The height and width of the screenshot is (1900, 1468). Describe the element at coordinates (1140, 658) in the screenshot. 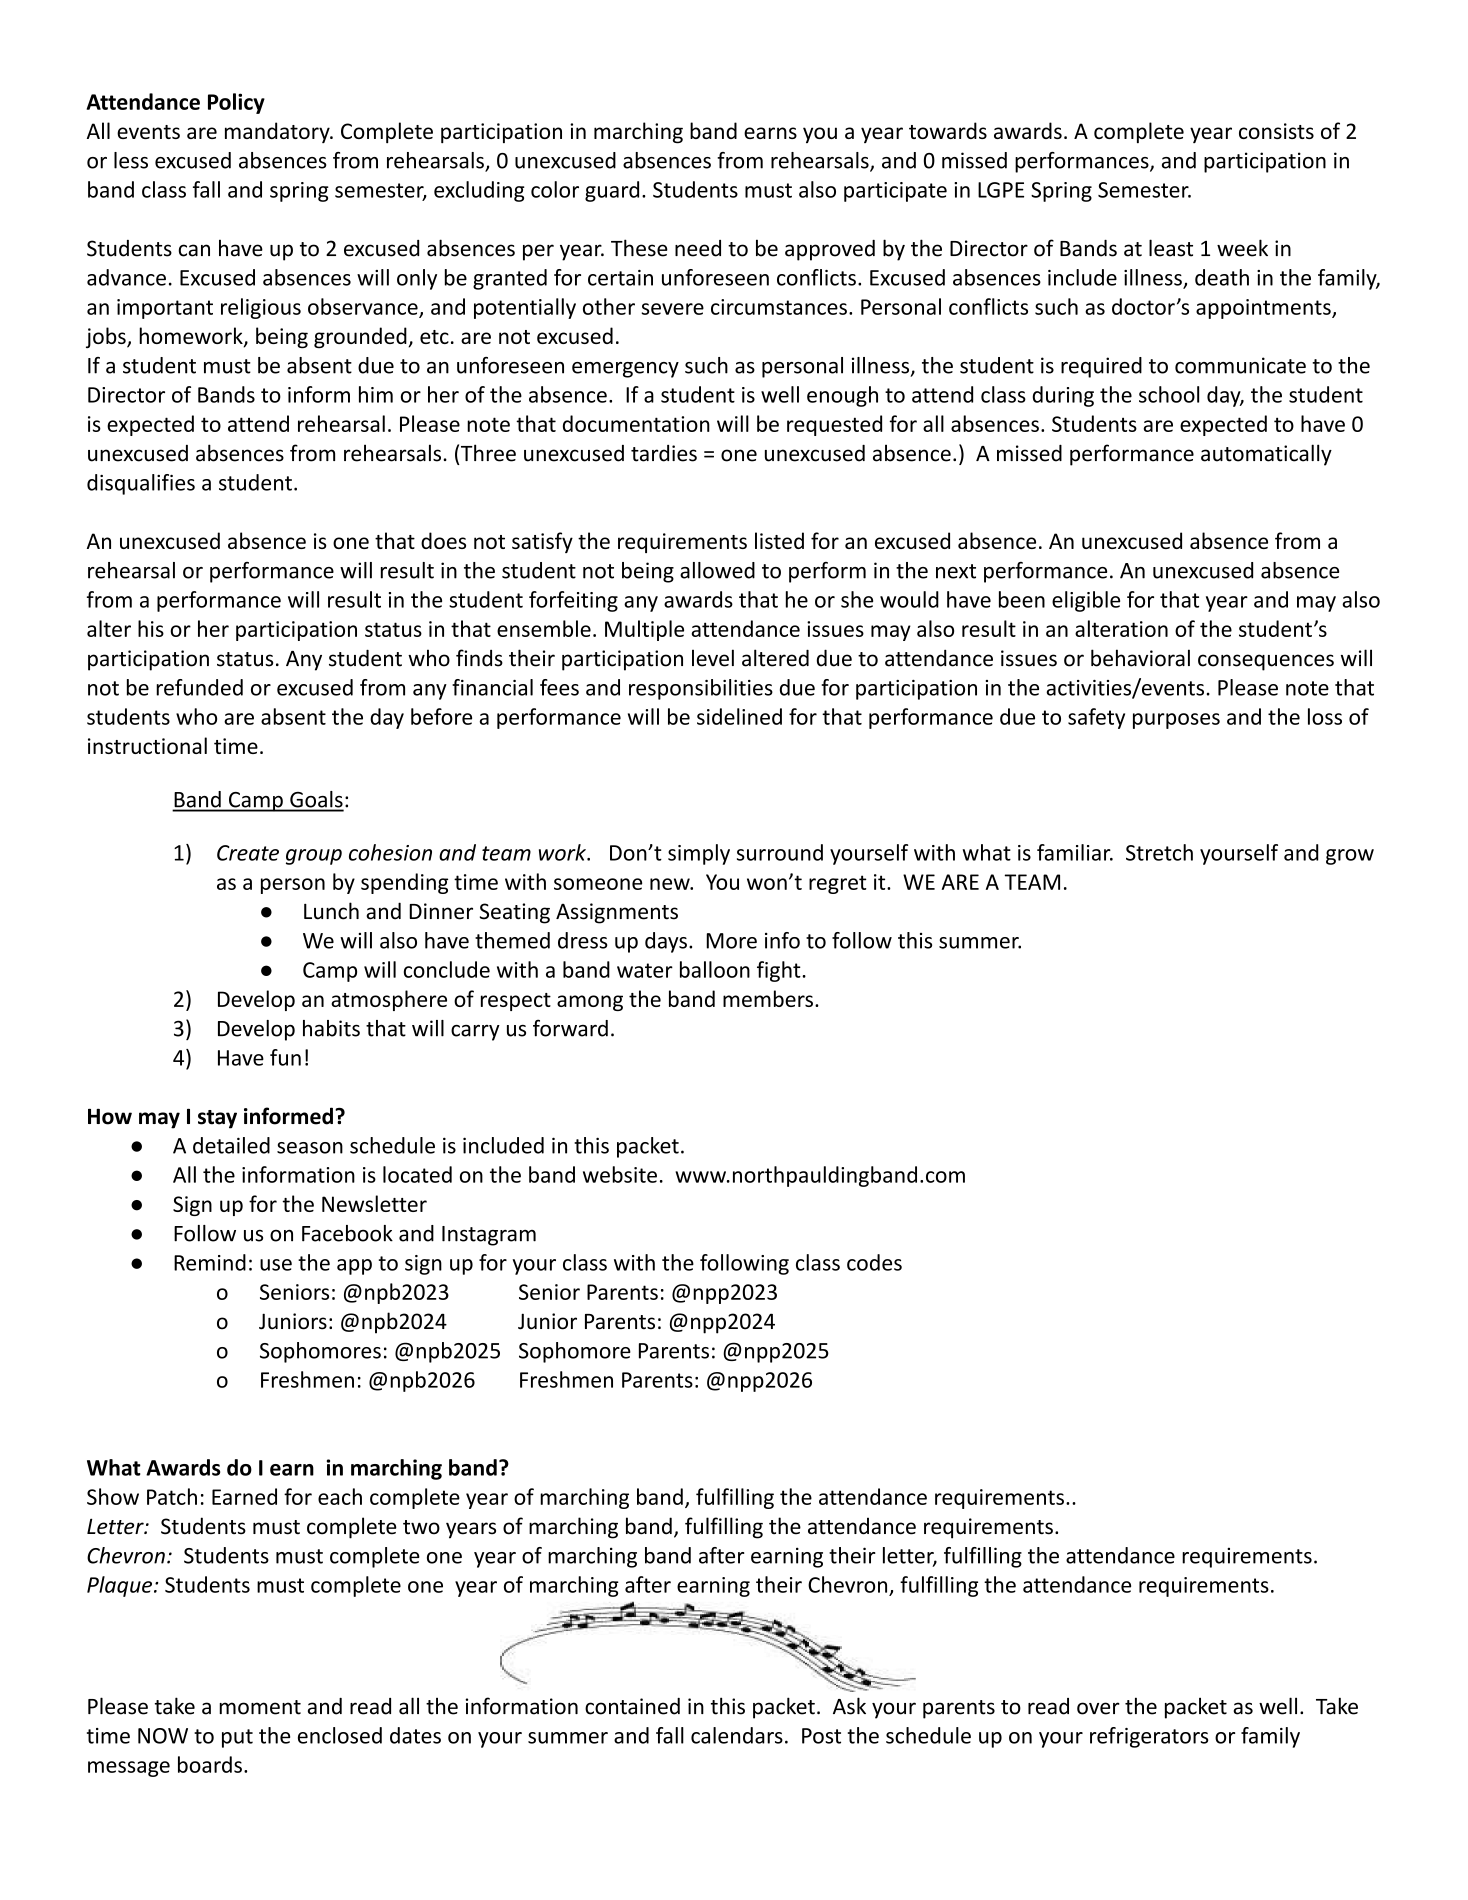

I see `behavioral` at that location.
